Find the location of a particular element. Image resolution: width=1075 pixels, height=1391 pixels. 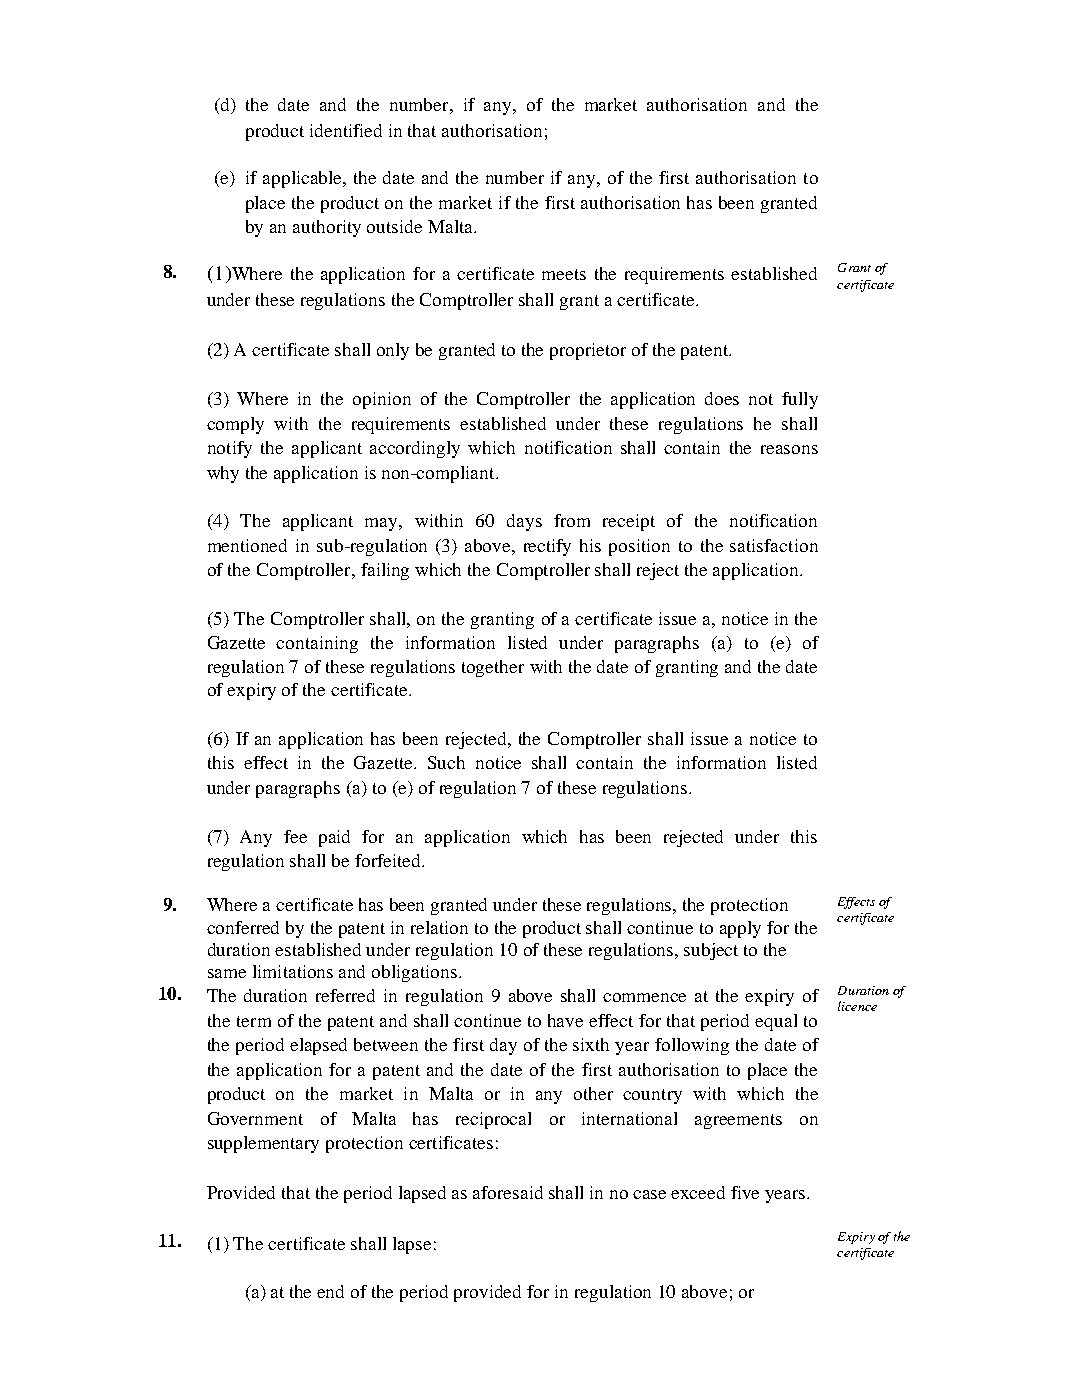

days is located at coordinates (524, 522).
